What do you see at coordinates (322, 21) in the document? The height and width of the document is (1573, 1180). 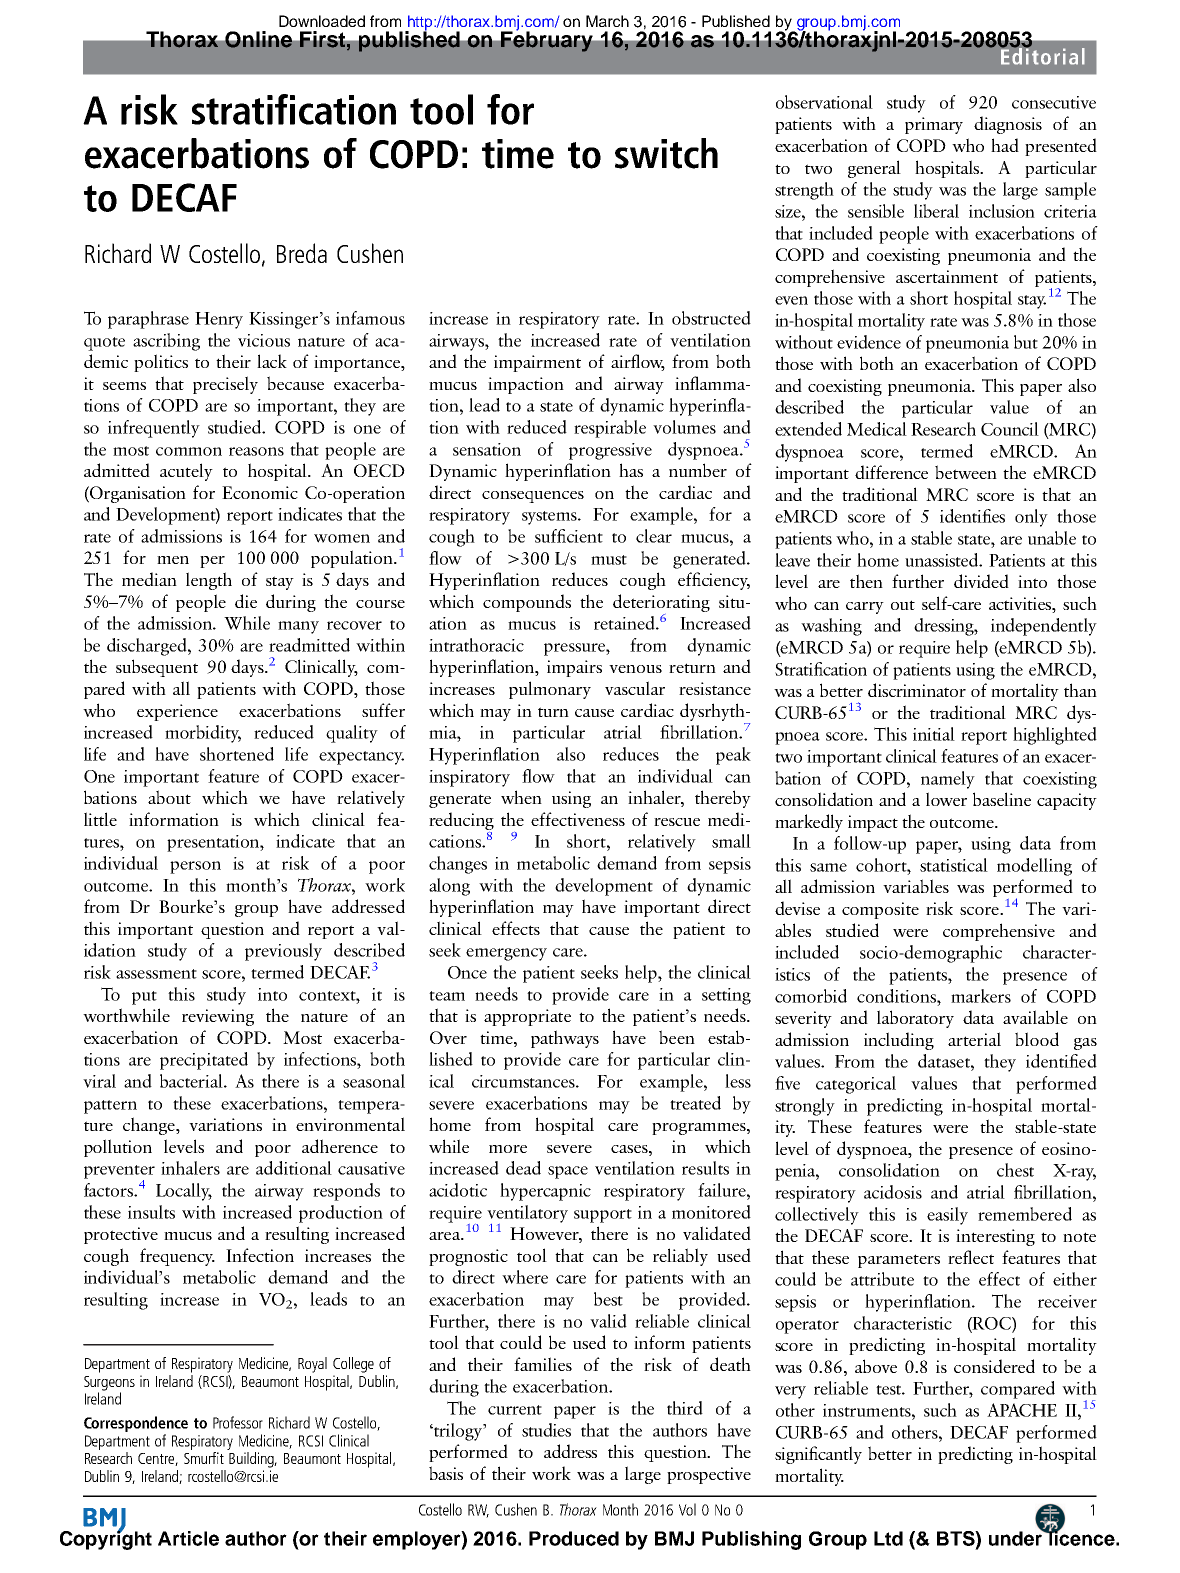 I see `Downloaded` at bounding box center [322, 21].
